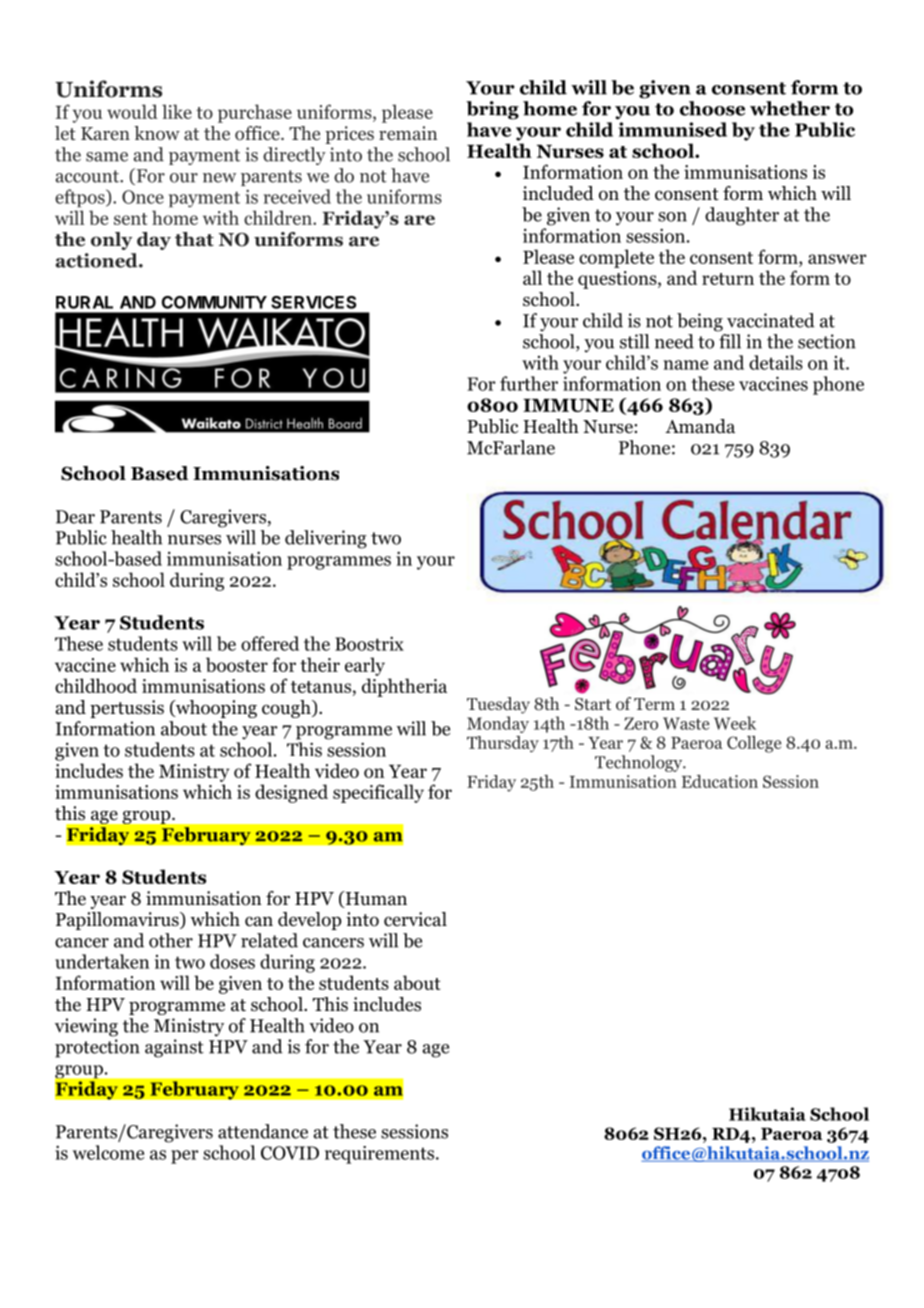  I want to click on choose, so click(712, 108).
